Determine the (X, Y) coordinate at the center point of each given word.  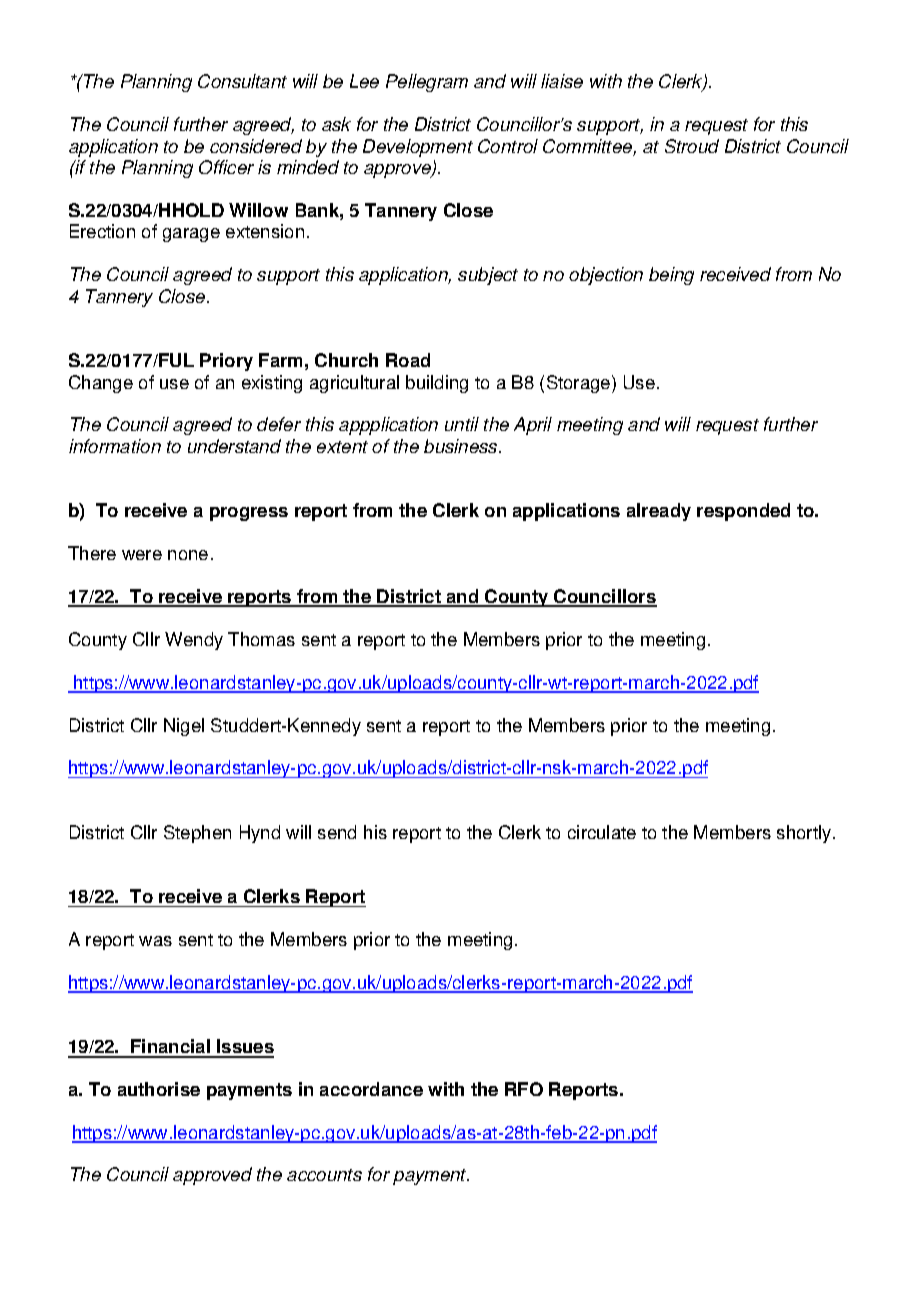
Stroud (692, 146)
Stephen (197, 834)
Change (101, 384)
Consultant (242, 81)
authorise (159, 1089)
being (671, 276)
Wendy (194, 641)
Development (418, 148)
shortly (805, 834)
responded (743, 512)
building (437, 384)
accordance (371, 1089)
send (337, 832)
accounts (324, 1175)
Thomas (261, 639)
